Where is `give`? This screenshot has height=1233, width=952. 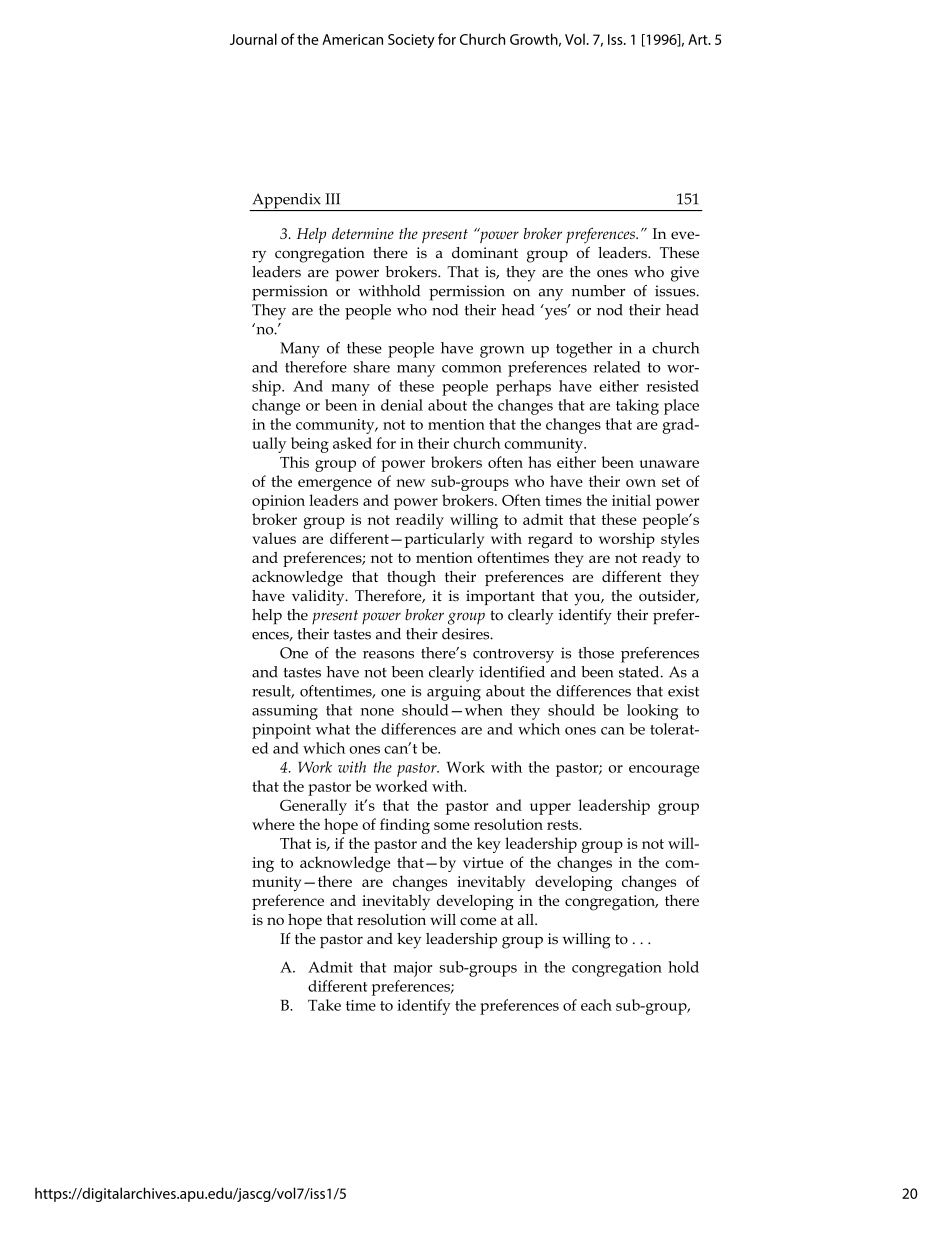 give is located at coordinates (685, 274).
